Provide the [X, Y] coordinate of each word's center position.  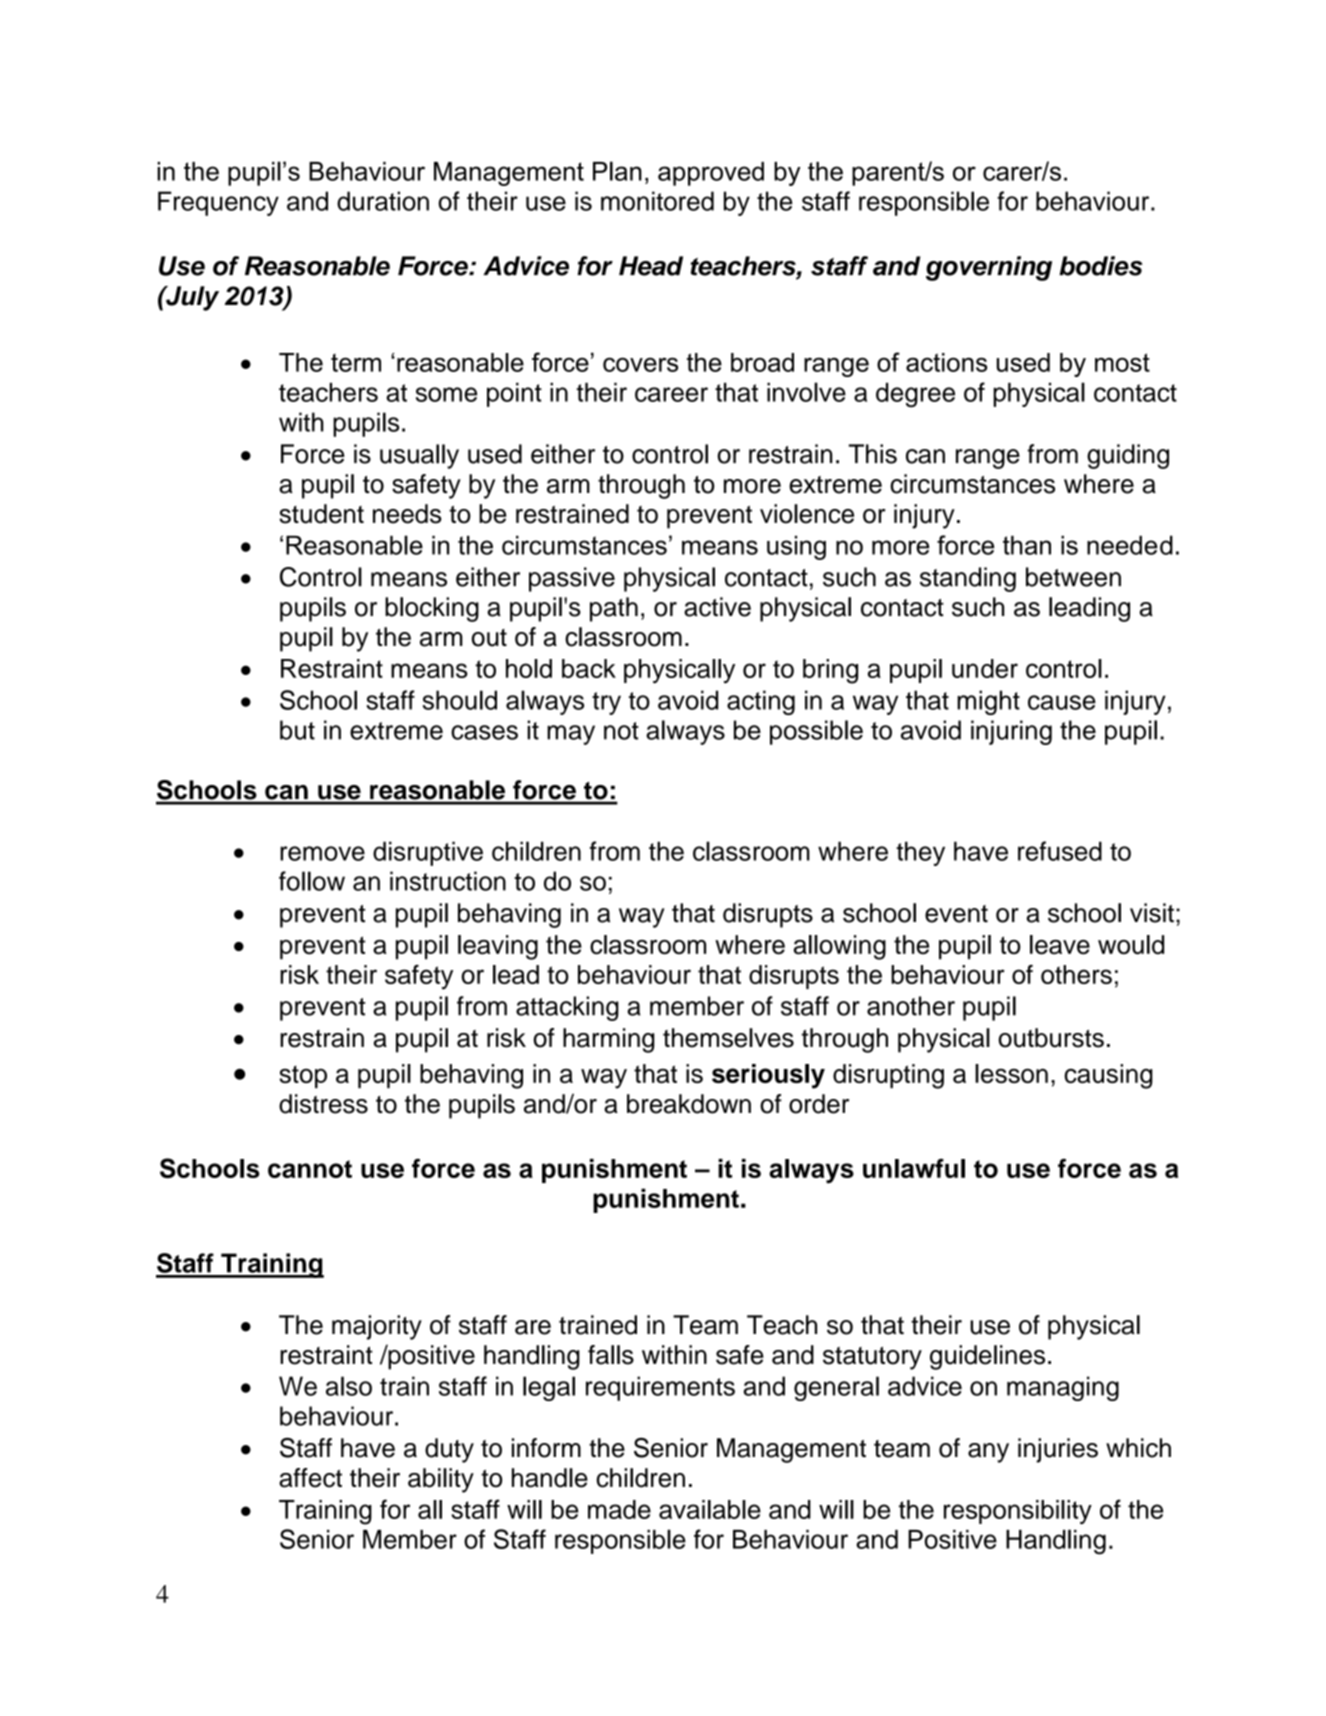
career [671, 394]
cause [1062, 702]
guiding [1128, 456]
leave [1060, 945]
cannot [310, 1169]
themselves [728, 1038]
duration [383, 201]
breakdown [689, 1104]
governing [989, 268]
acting [761, 702]
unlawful [914, 1168]
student [321, 514]
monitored [657, 201]
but [297, 730]
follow [312, 881]
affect [310, 1478]
